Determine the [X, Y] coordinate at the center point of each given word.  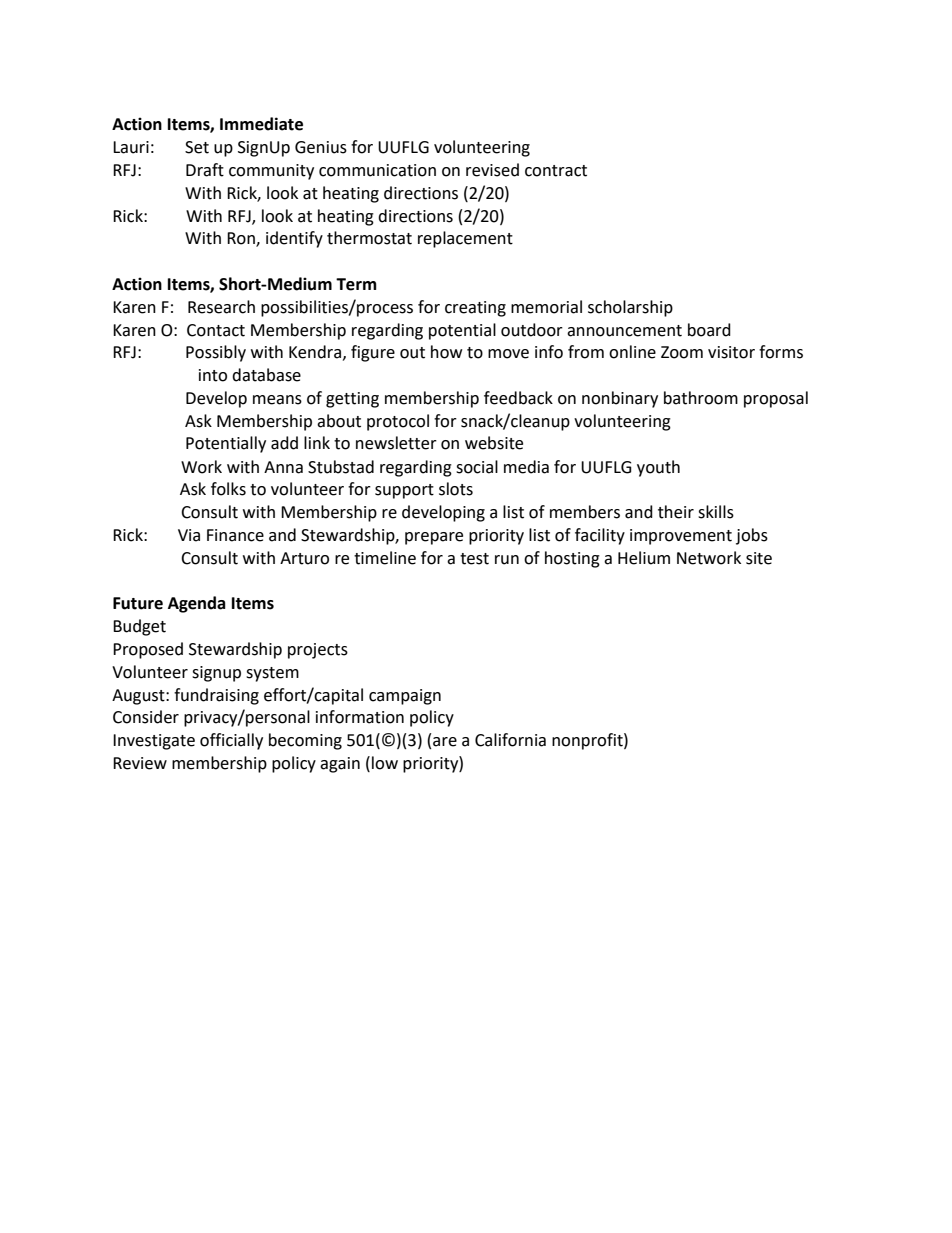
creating [475, 309]
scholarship [630, 308]
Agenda [197, 604]
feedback [518, 398]
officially [231, 741]
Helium [644, 558]
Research [221, 307]
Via [189, 535]
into [213, 375]
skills [716, 512]
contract [556, 171]
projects [318, 651]
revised [492, 170]
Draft [205, 170]
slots [456, 489]
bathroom [701, 398]
